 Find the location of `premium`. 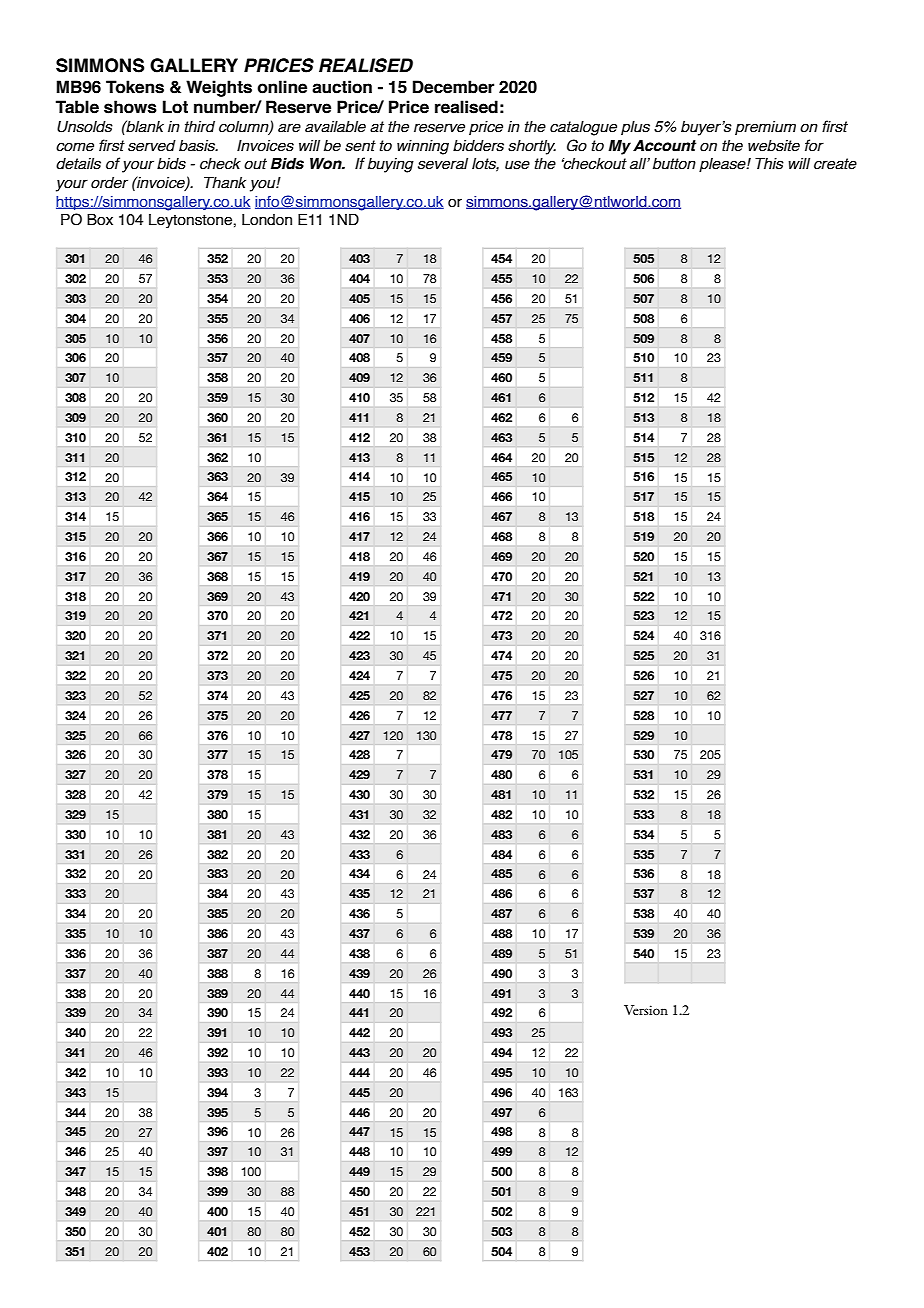

premium is located at coordinates (765, 128).
